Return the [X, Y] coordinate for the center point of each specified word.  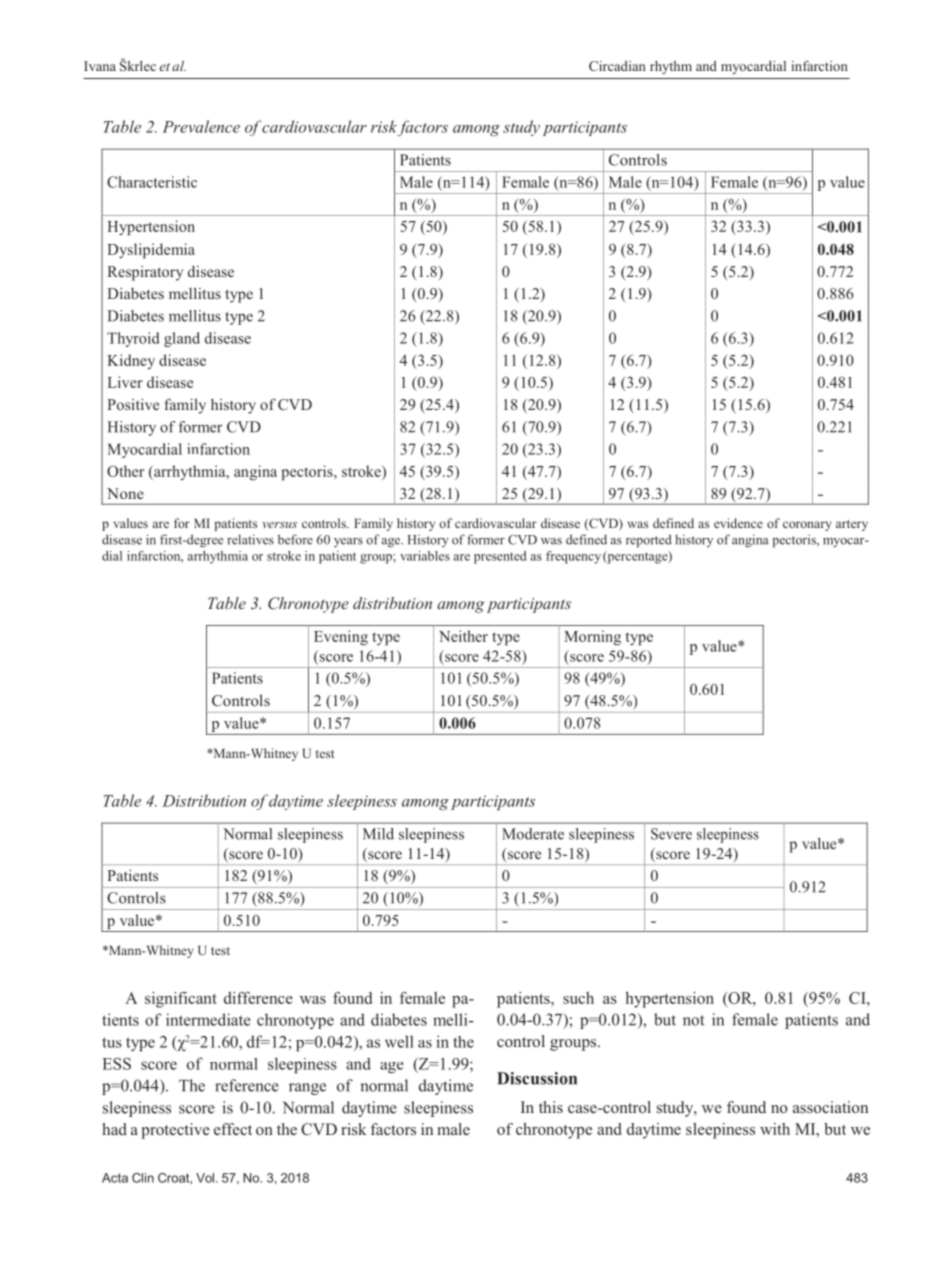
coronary [807, 526]
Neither [463, 636]
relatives [250, 539]
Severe [671, 834]
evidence [738, 523]
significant [181, 1000]
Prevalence [201, 126]
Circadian [617, 66]
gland [182, 339]
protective [175, 1131]
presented [500, 557]
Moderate [533, 834]
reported [649, 541]
